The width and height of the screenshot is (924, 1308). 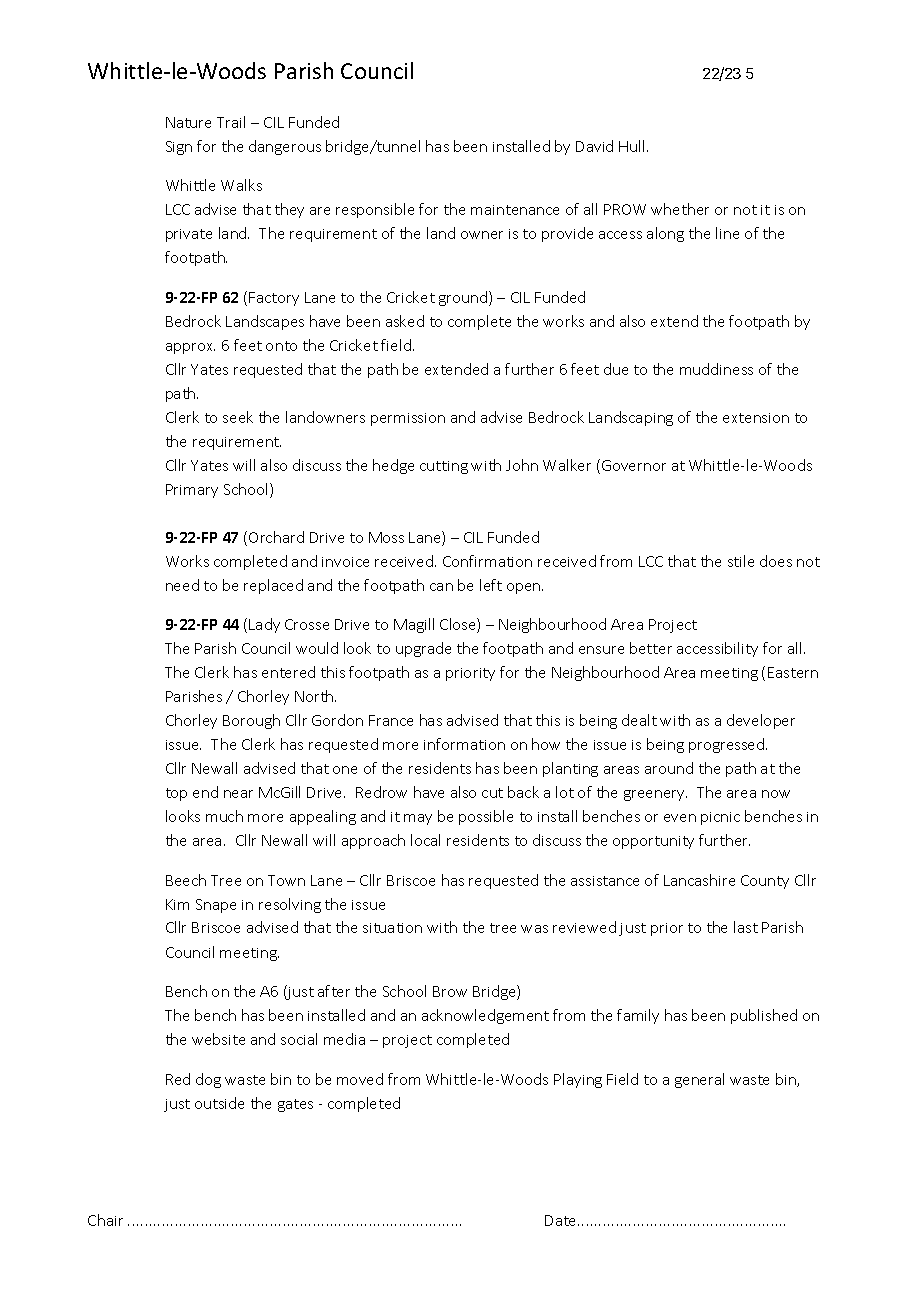 I want to click on maintenance, so click(x=515, y=210).
